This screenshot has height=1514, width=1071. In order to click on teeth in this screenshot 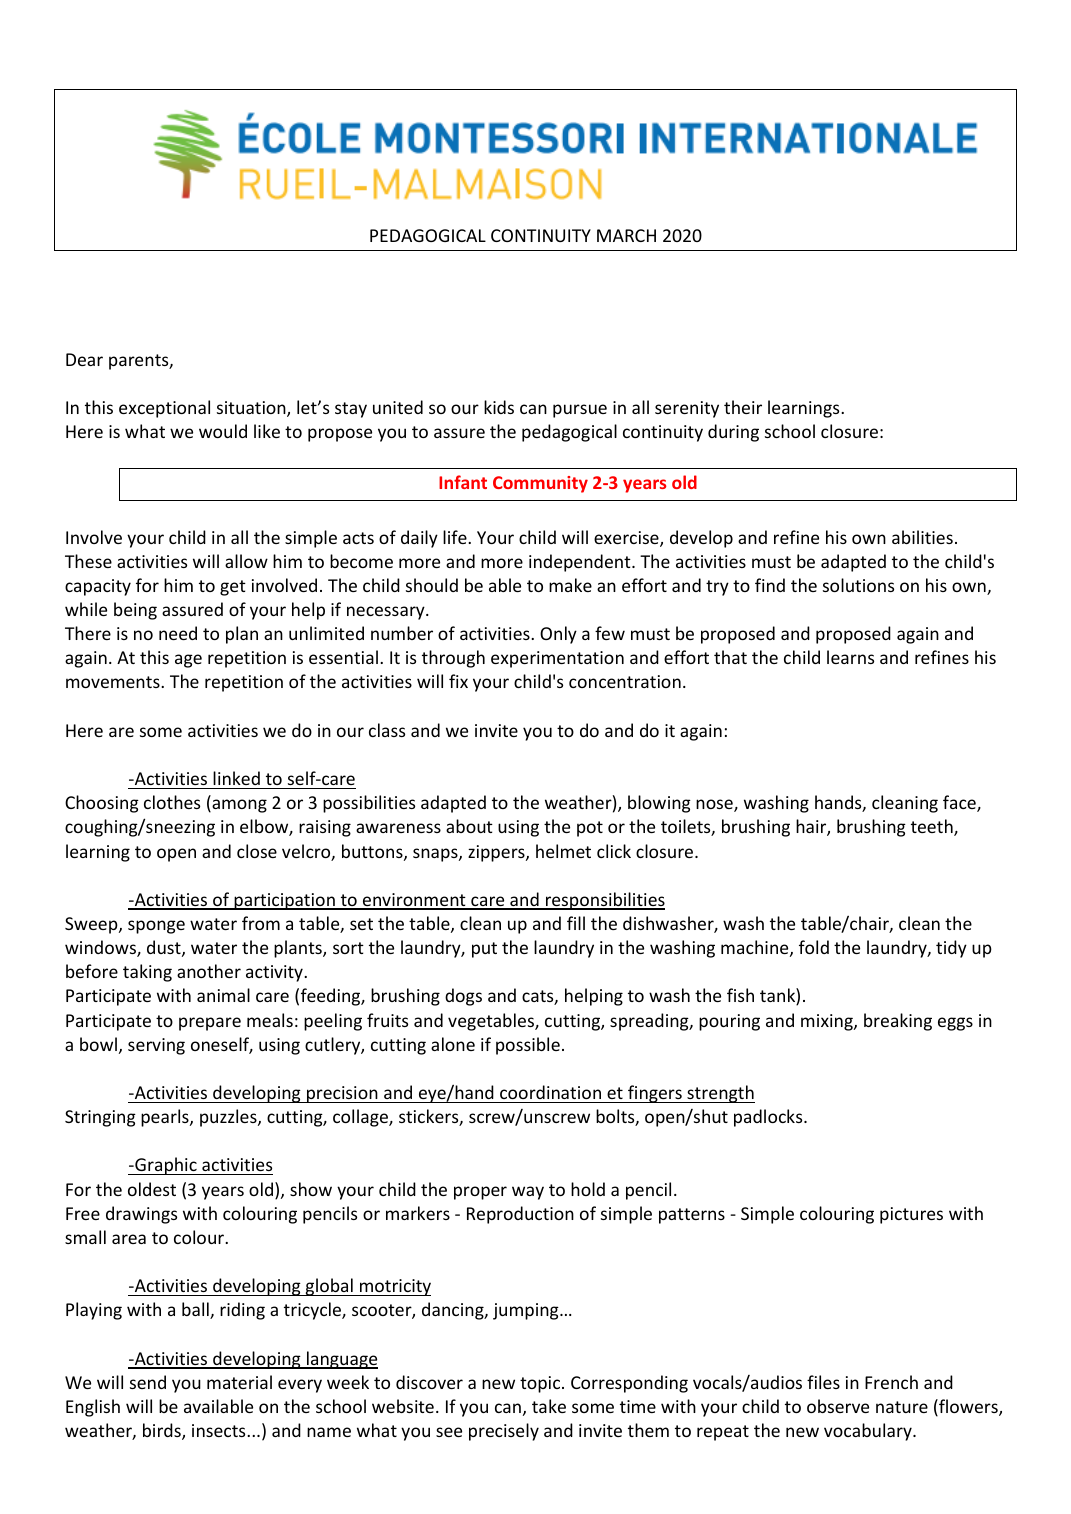, I will do `click(933, 827)`.
